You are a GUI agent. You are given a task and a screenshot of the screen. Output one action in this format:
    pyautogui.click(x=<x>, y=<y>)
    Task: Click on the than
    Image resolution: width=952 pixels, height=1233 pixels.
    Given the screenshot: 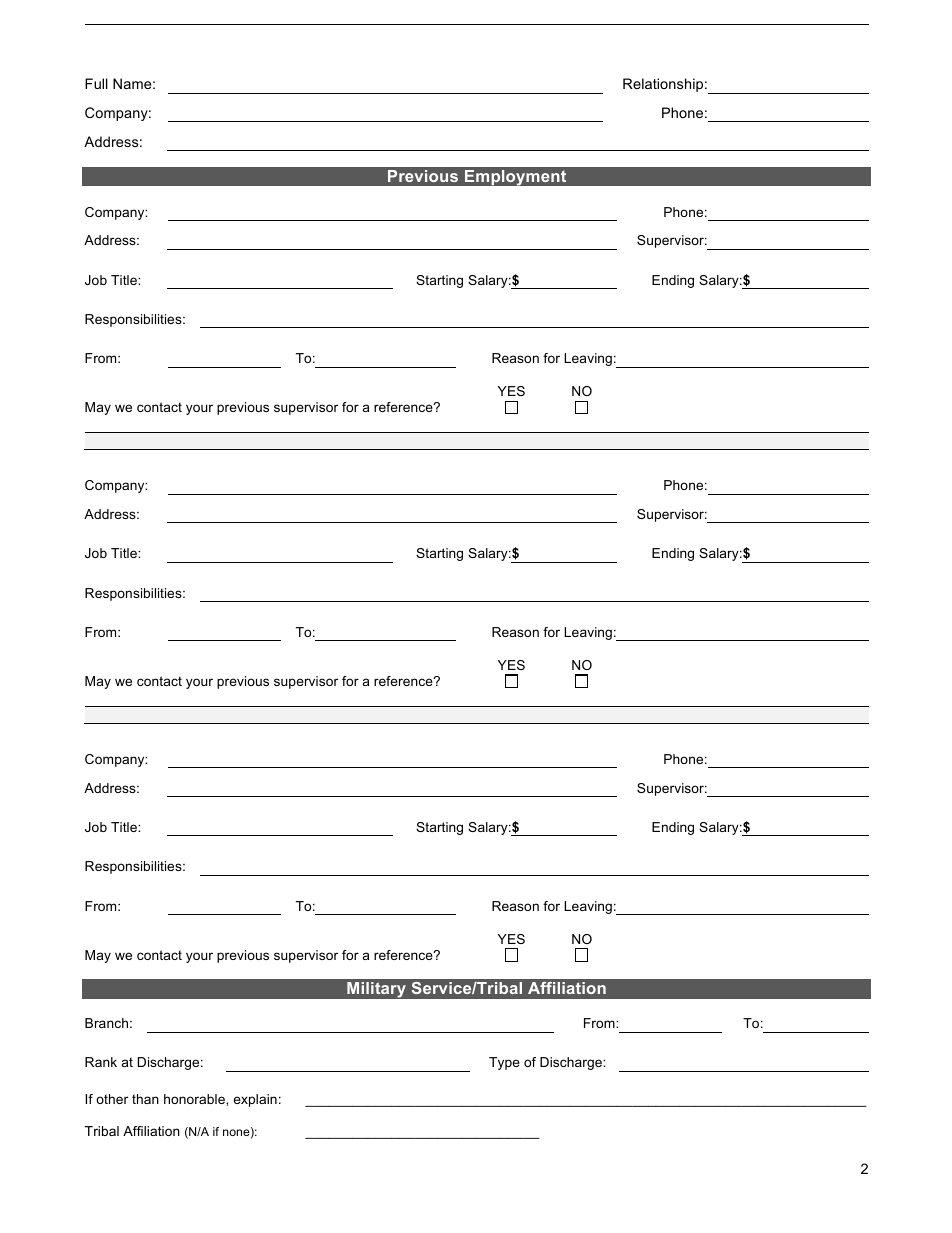 What is the action you would take?
    pyautogui.click(x=145, y=1099)
